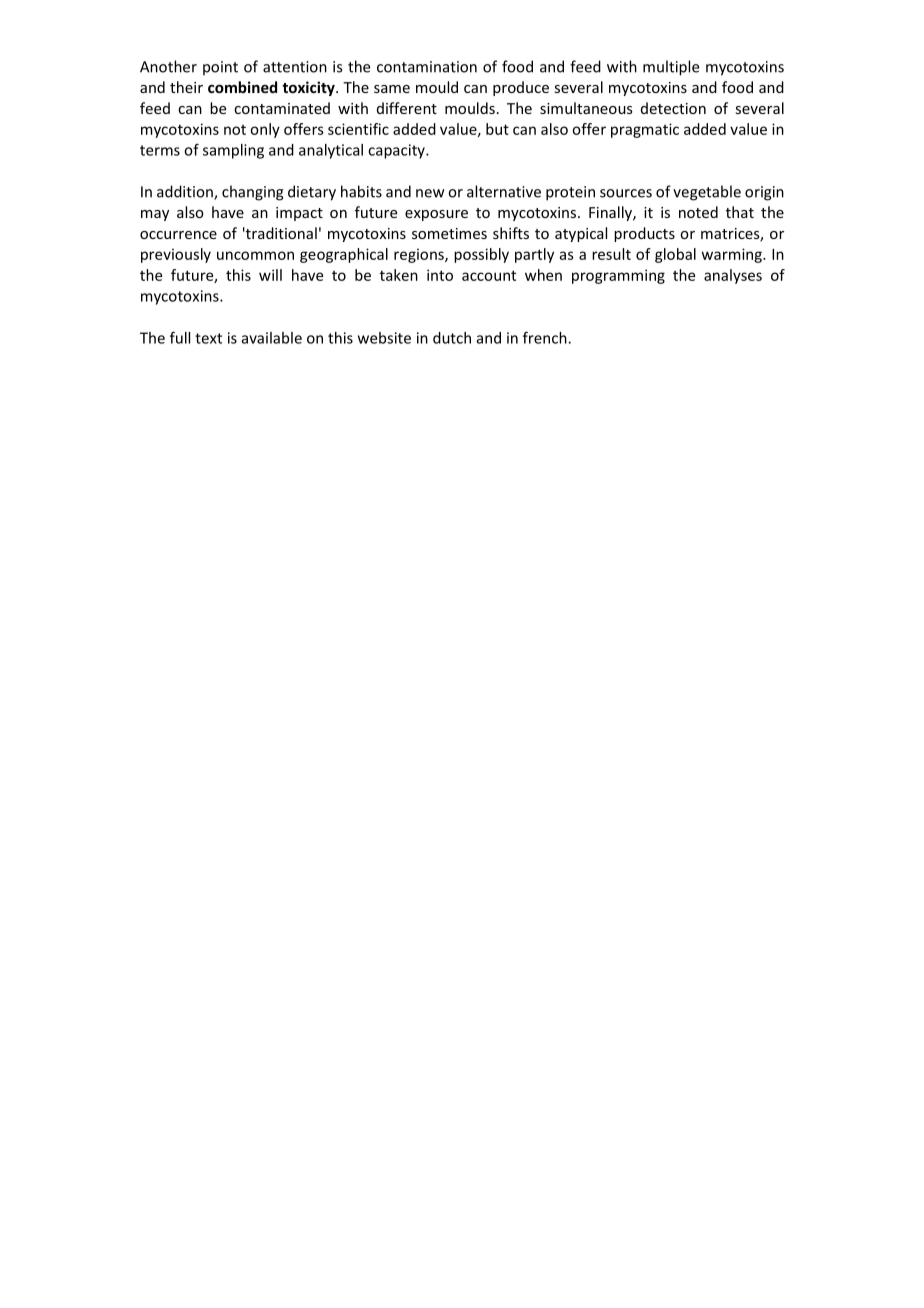  What do you see at coordinates (253, 193) in the screenshot?
I see `changing` at bounding box center [253, 193].
